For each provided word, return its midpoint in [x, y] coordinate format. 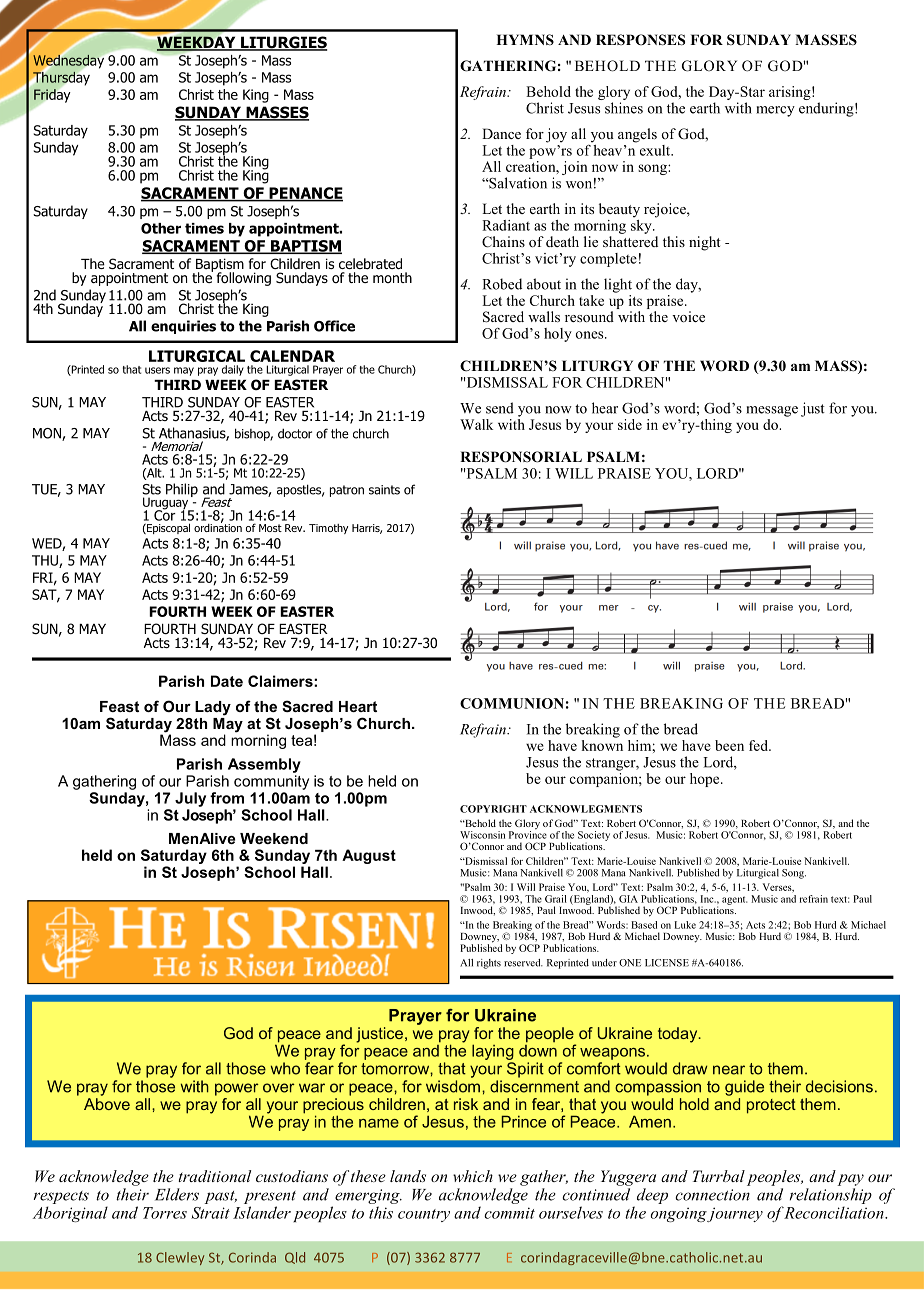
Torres [165, 1213]
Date [227, 681]
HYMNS [525, 39]
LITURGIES [283, 43]
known [602, 744]
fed [759, 745]
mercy [775, 111]
